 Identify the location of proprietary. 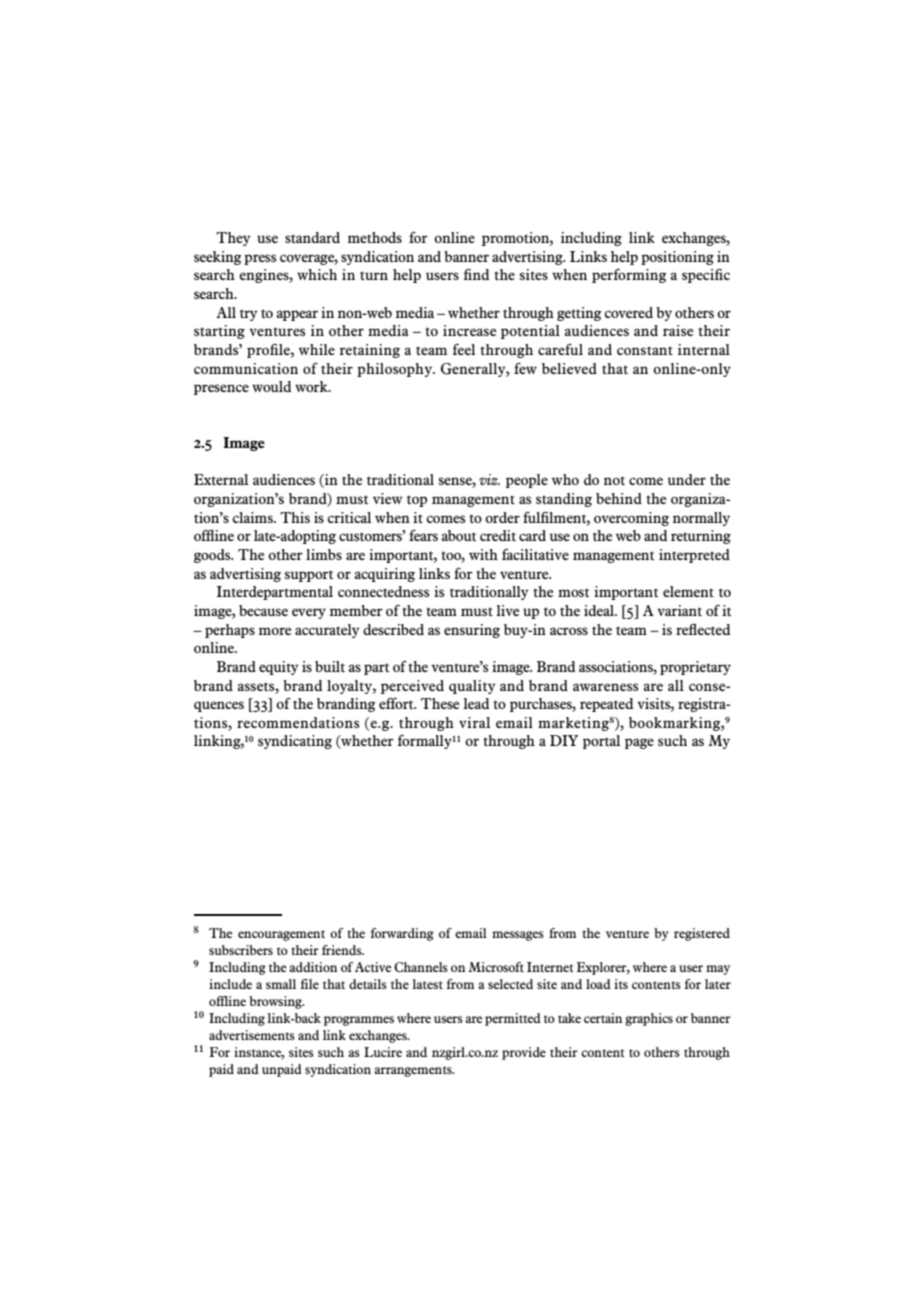
(695, 668).
